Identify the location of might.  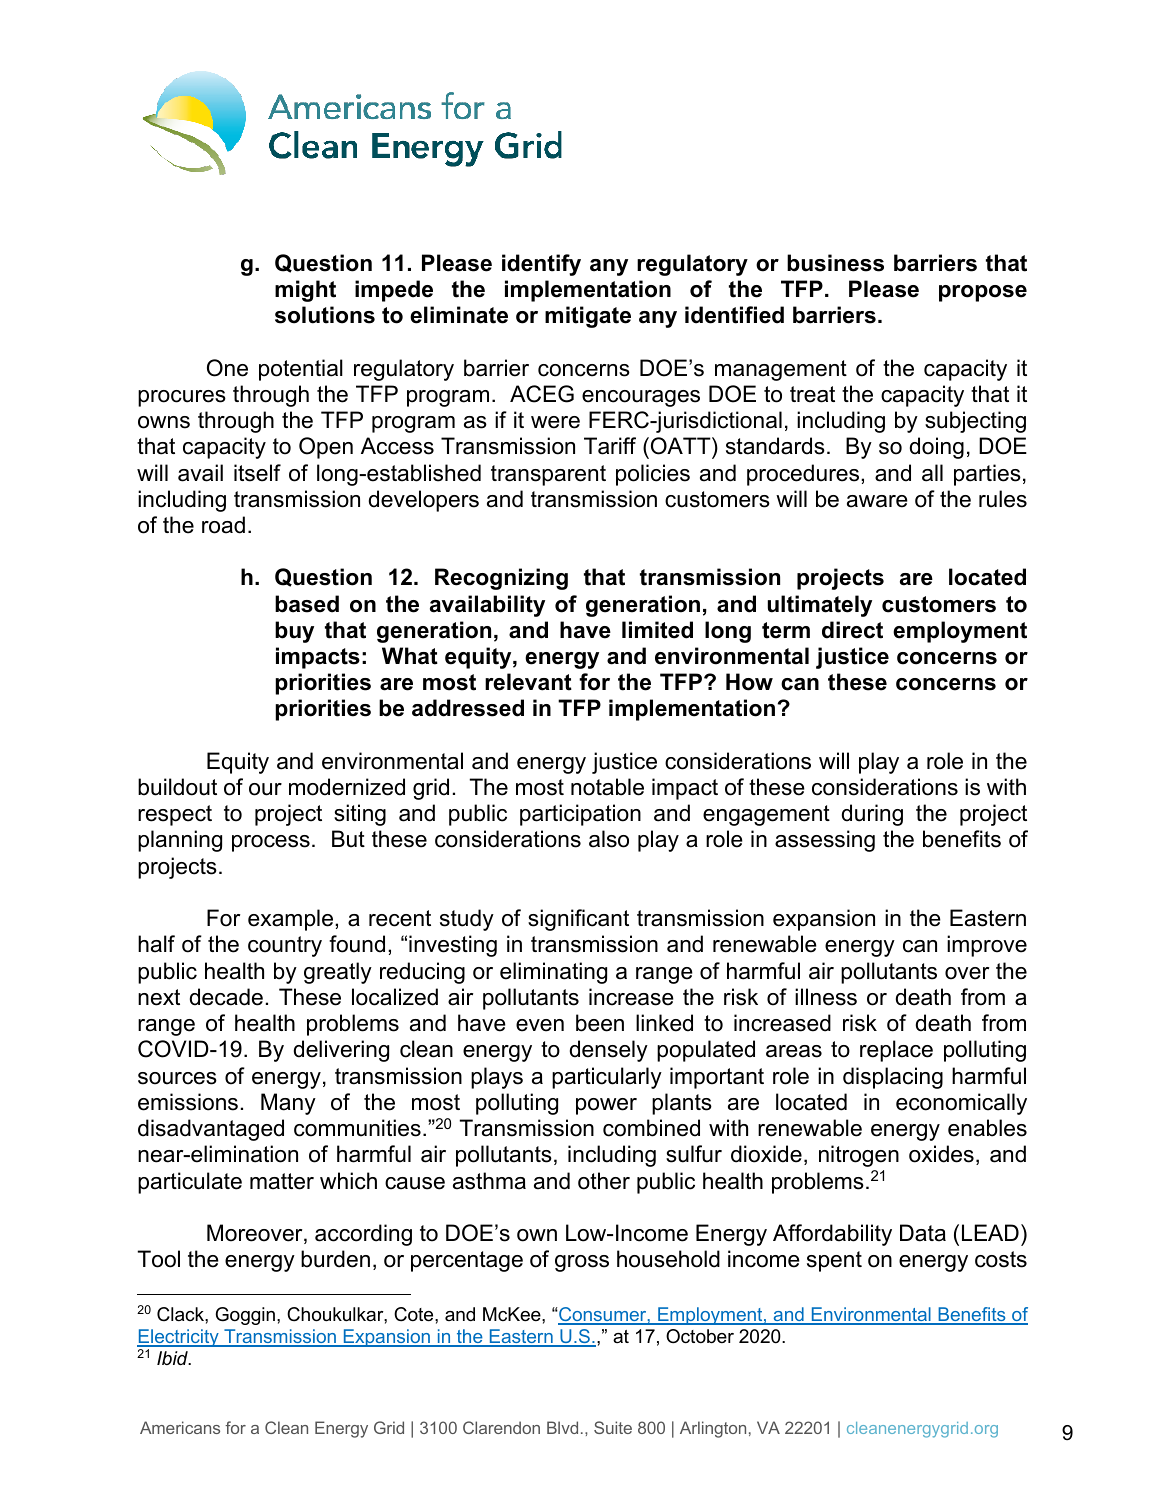
(305, 291).
